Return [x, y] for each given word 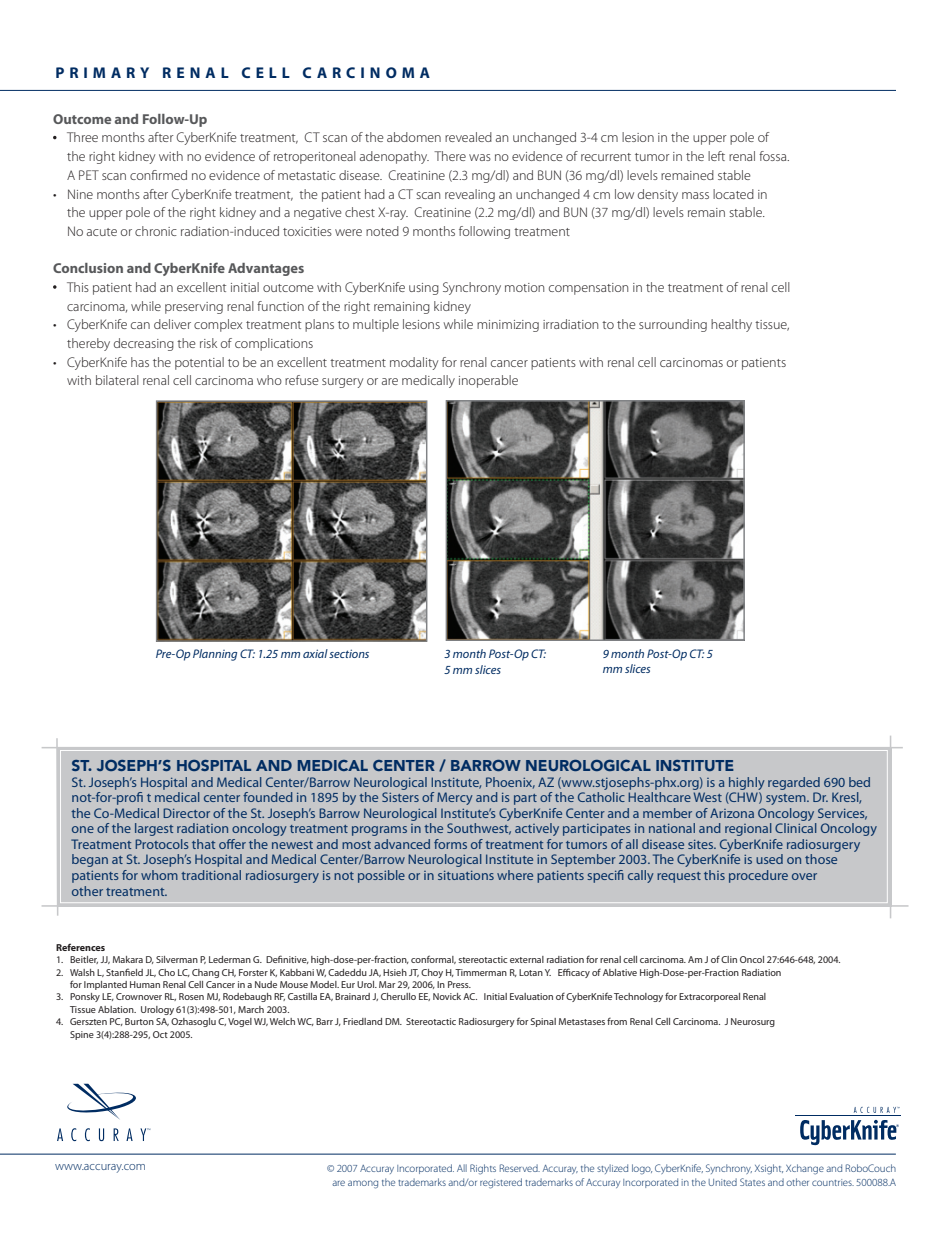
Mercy [455, 798]
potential [199, 363]
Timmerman [481, 972]
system [787, 799]
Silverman [177, 959]
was [480, 157]
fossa [774, 156]
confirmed [158, 175]
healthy [731, 325]
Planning [215, 655]
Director [186, 813]
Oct [160, 1034]
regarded [794, 783]
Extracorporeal [709, 997]
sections [349, 653]
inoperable [488, 381]
